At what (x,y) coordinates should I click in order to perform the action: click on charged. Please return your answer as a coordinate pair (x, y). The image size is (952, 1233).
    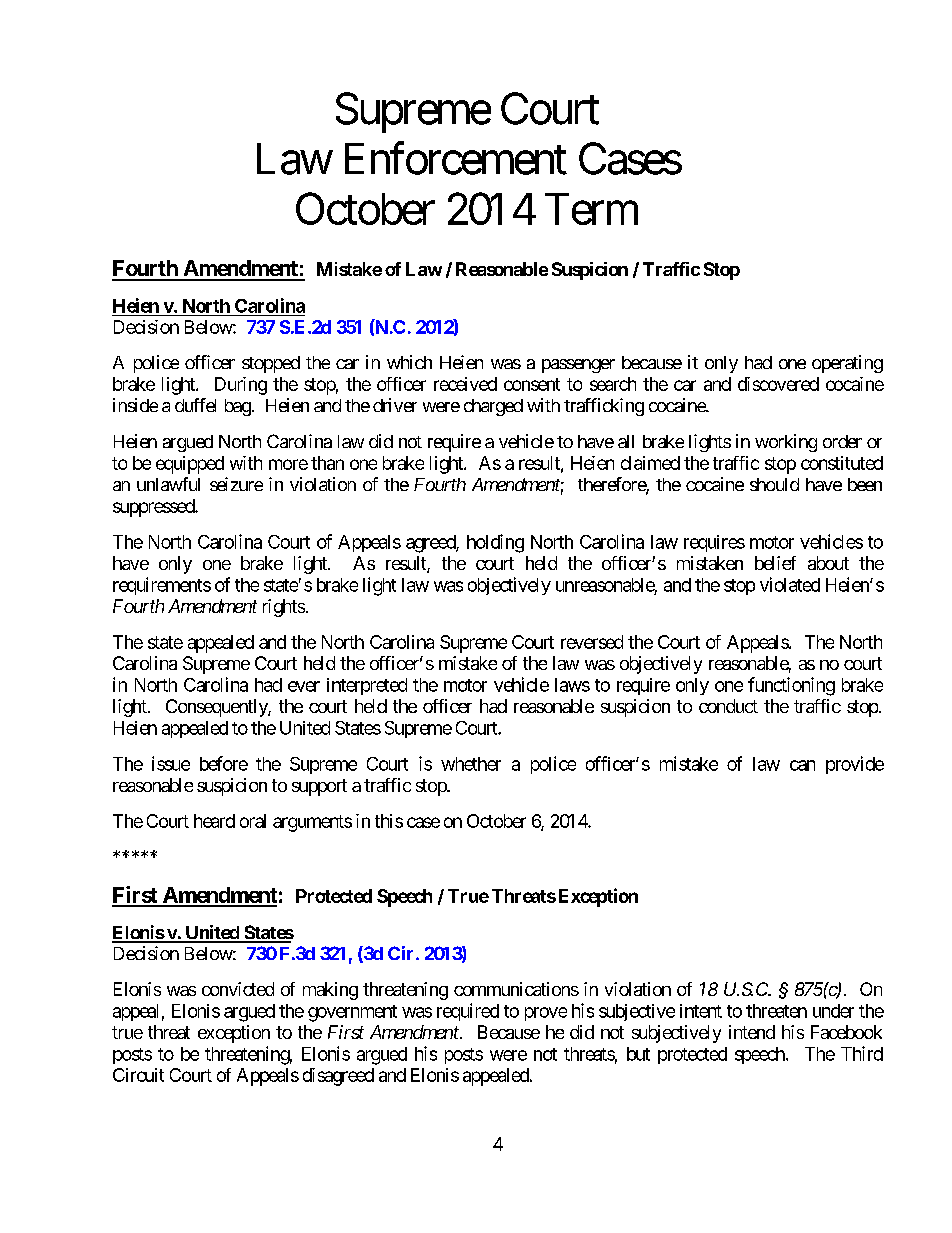
    Looking at the image, I should click on (493, 407).
